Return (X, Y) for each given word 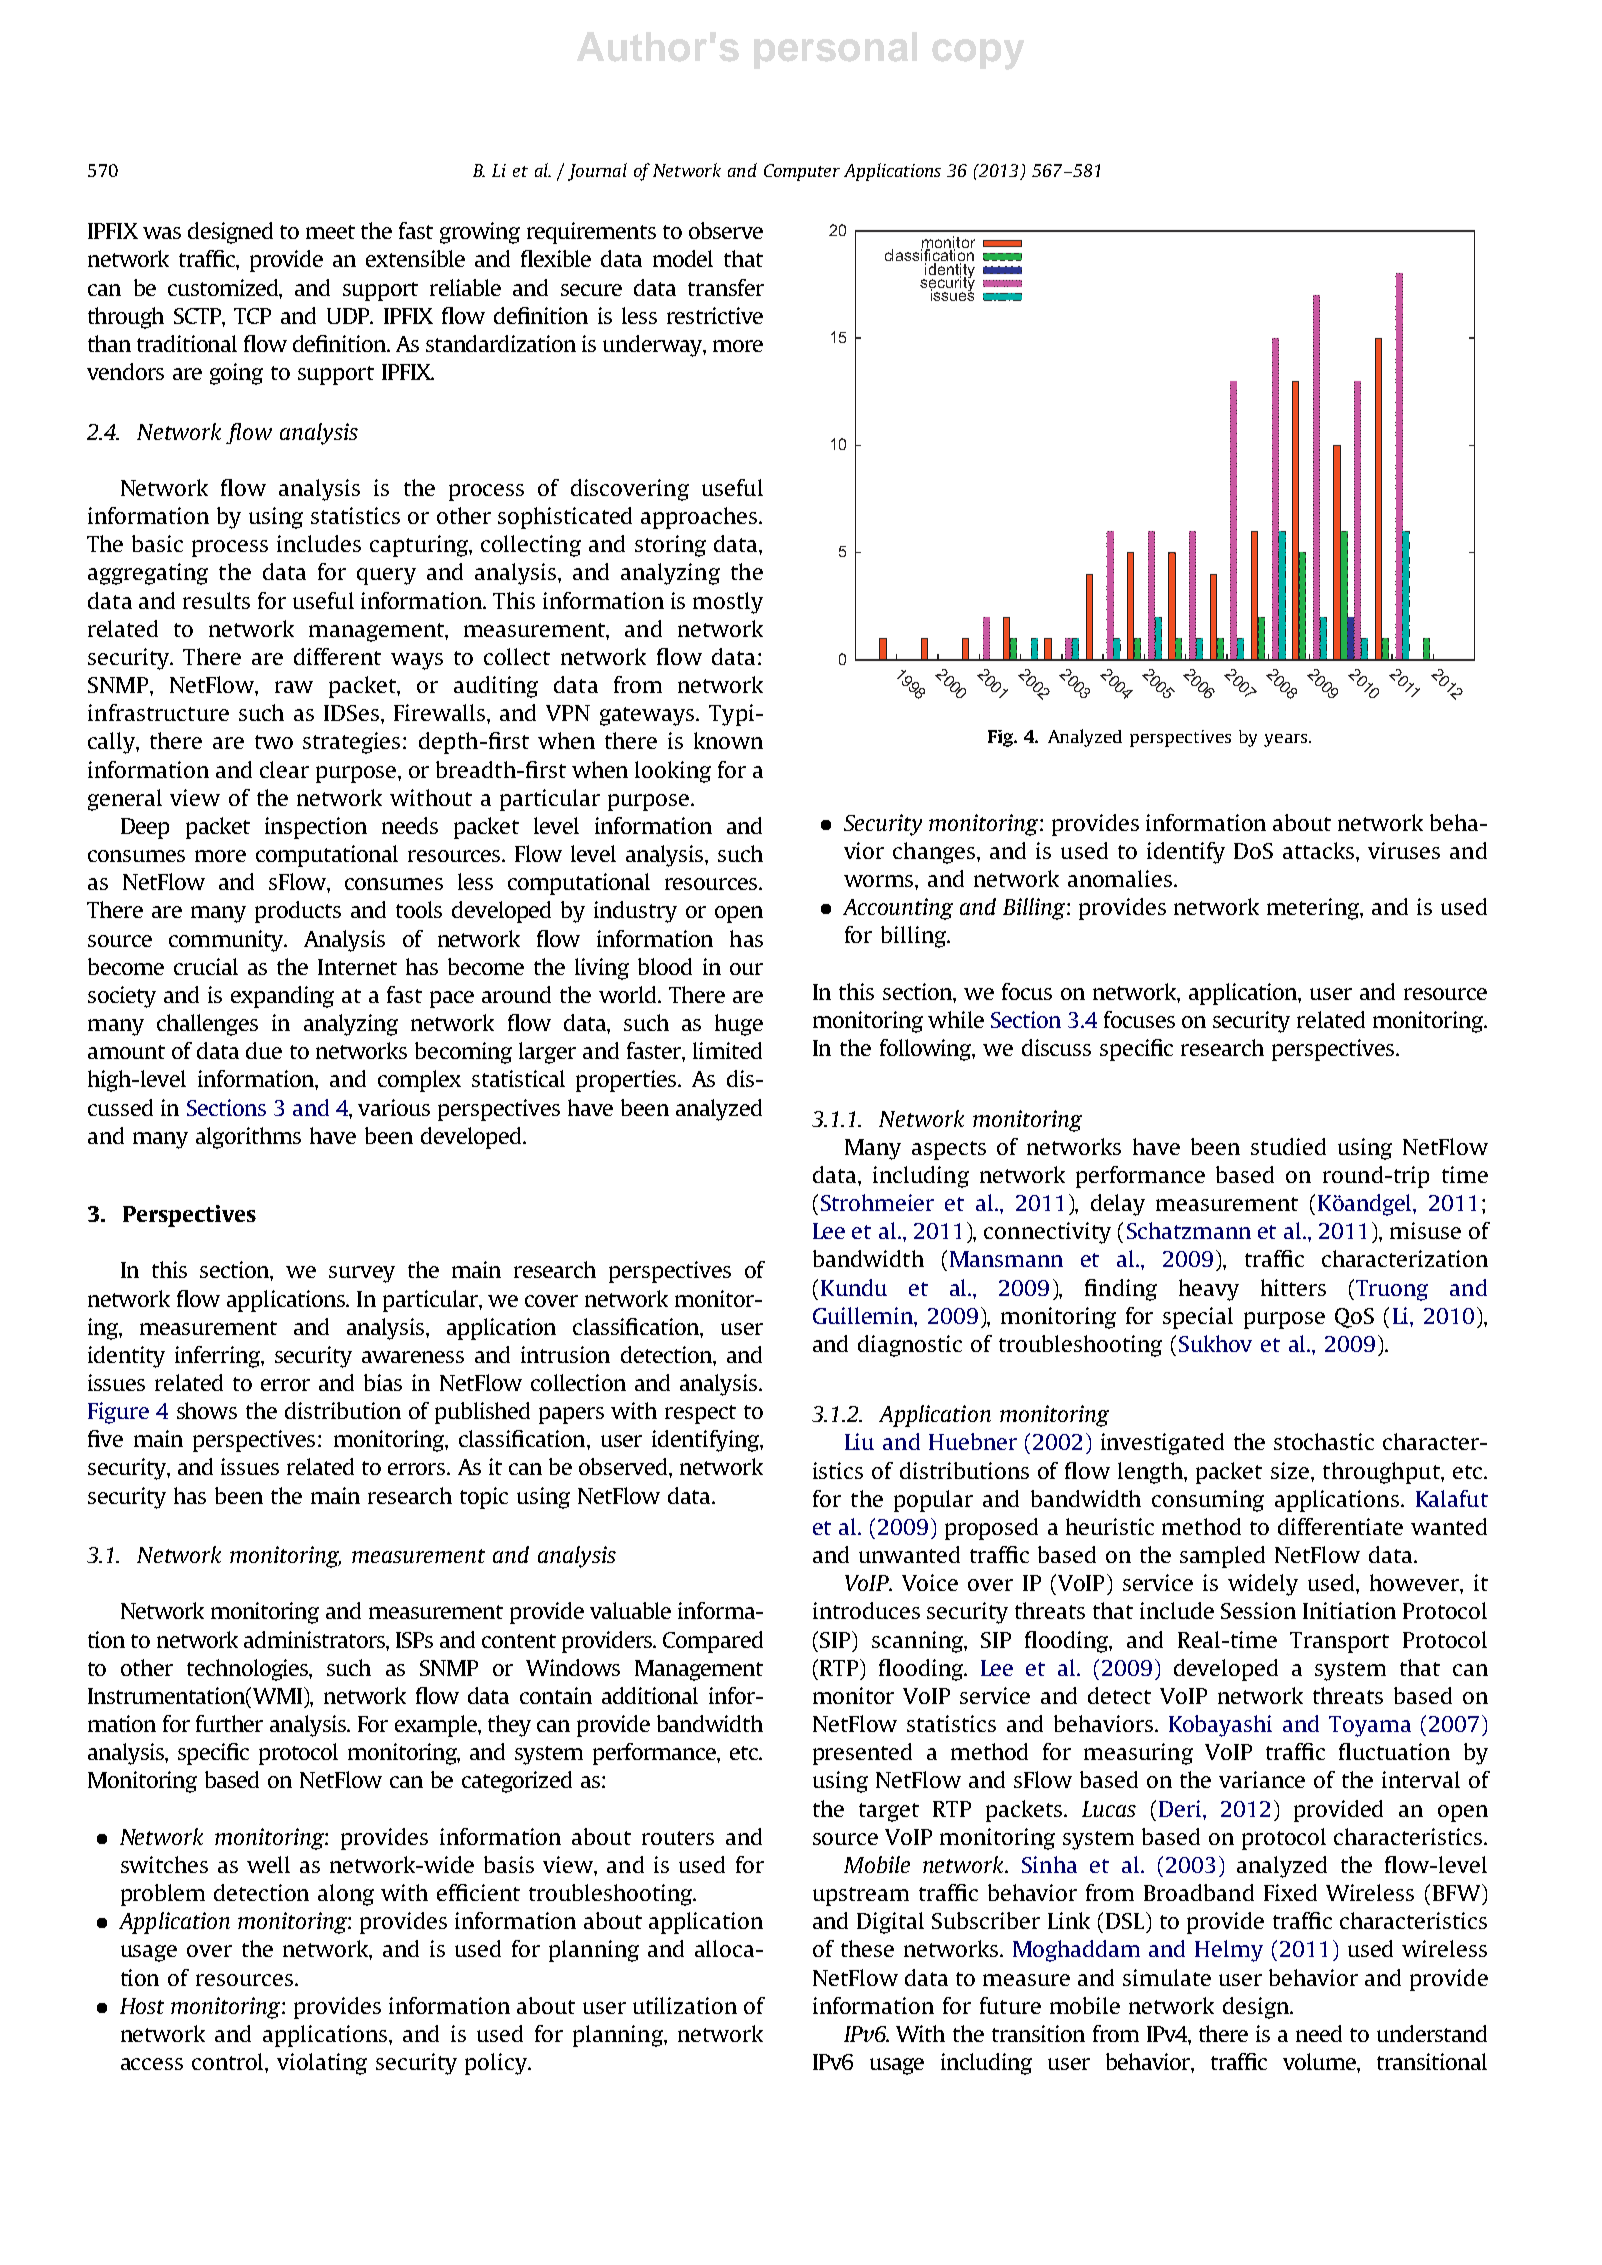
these (867, 1948)
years (1287, 740)
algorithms (248, 1138)
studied (1288, 1146)
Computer (802, 172)
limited (727, 1050)
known (728, 740)
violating (322, 2064)
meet (330, 232)
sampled (1222, 1557)
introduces (866, 1610)
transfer (726, 287)
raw (294, 687)
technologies (248, 1670)
